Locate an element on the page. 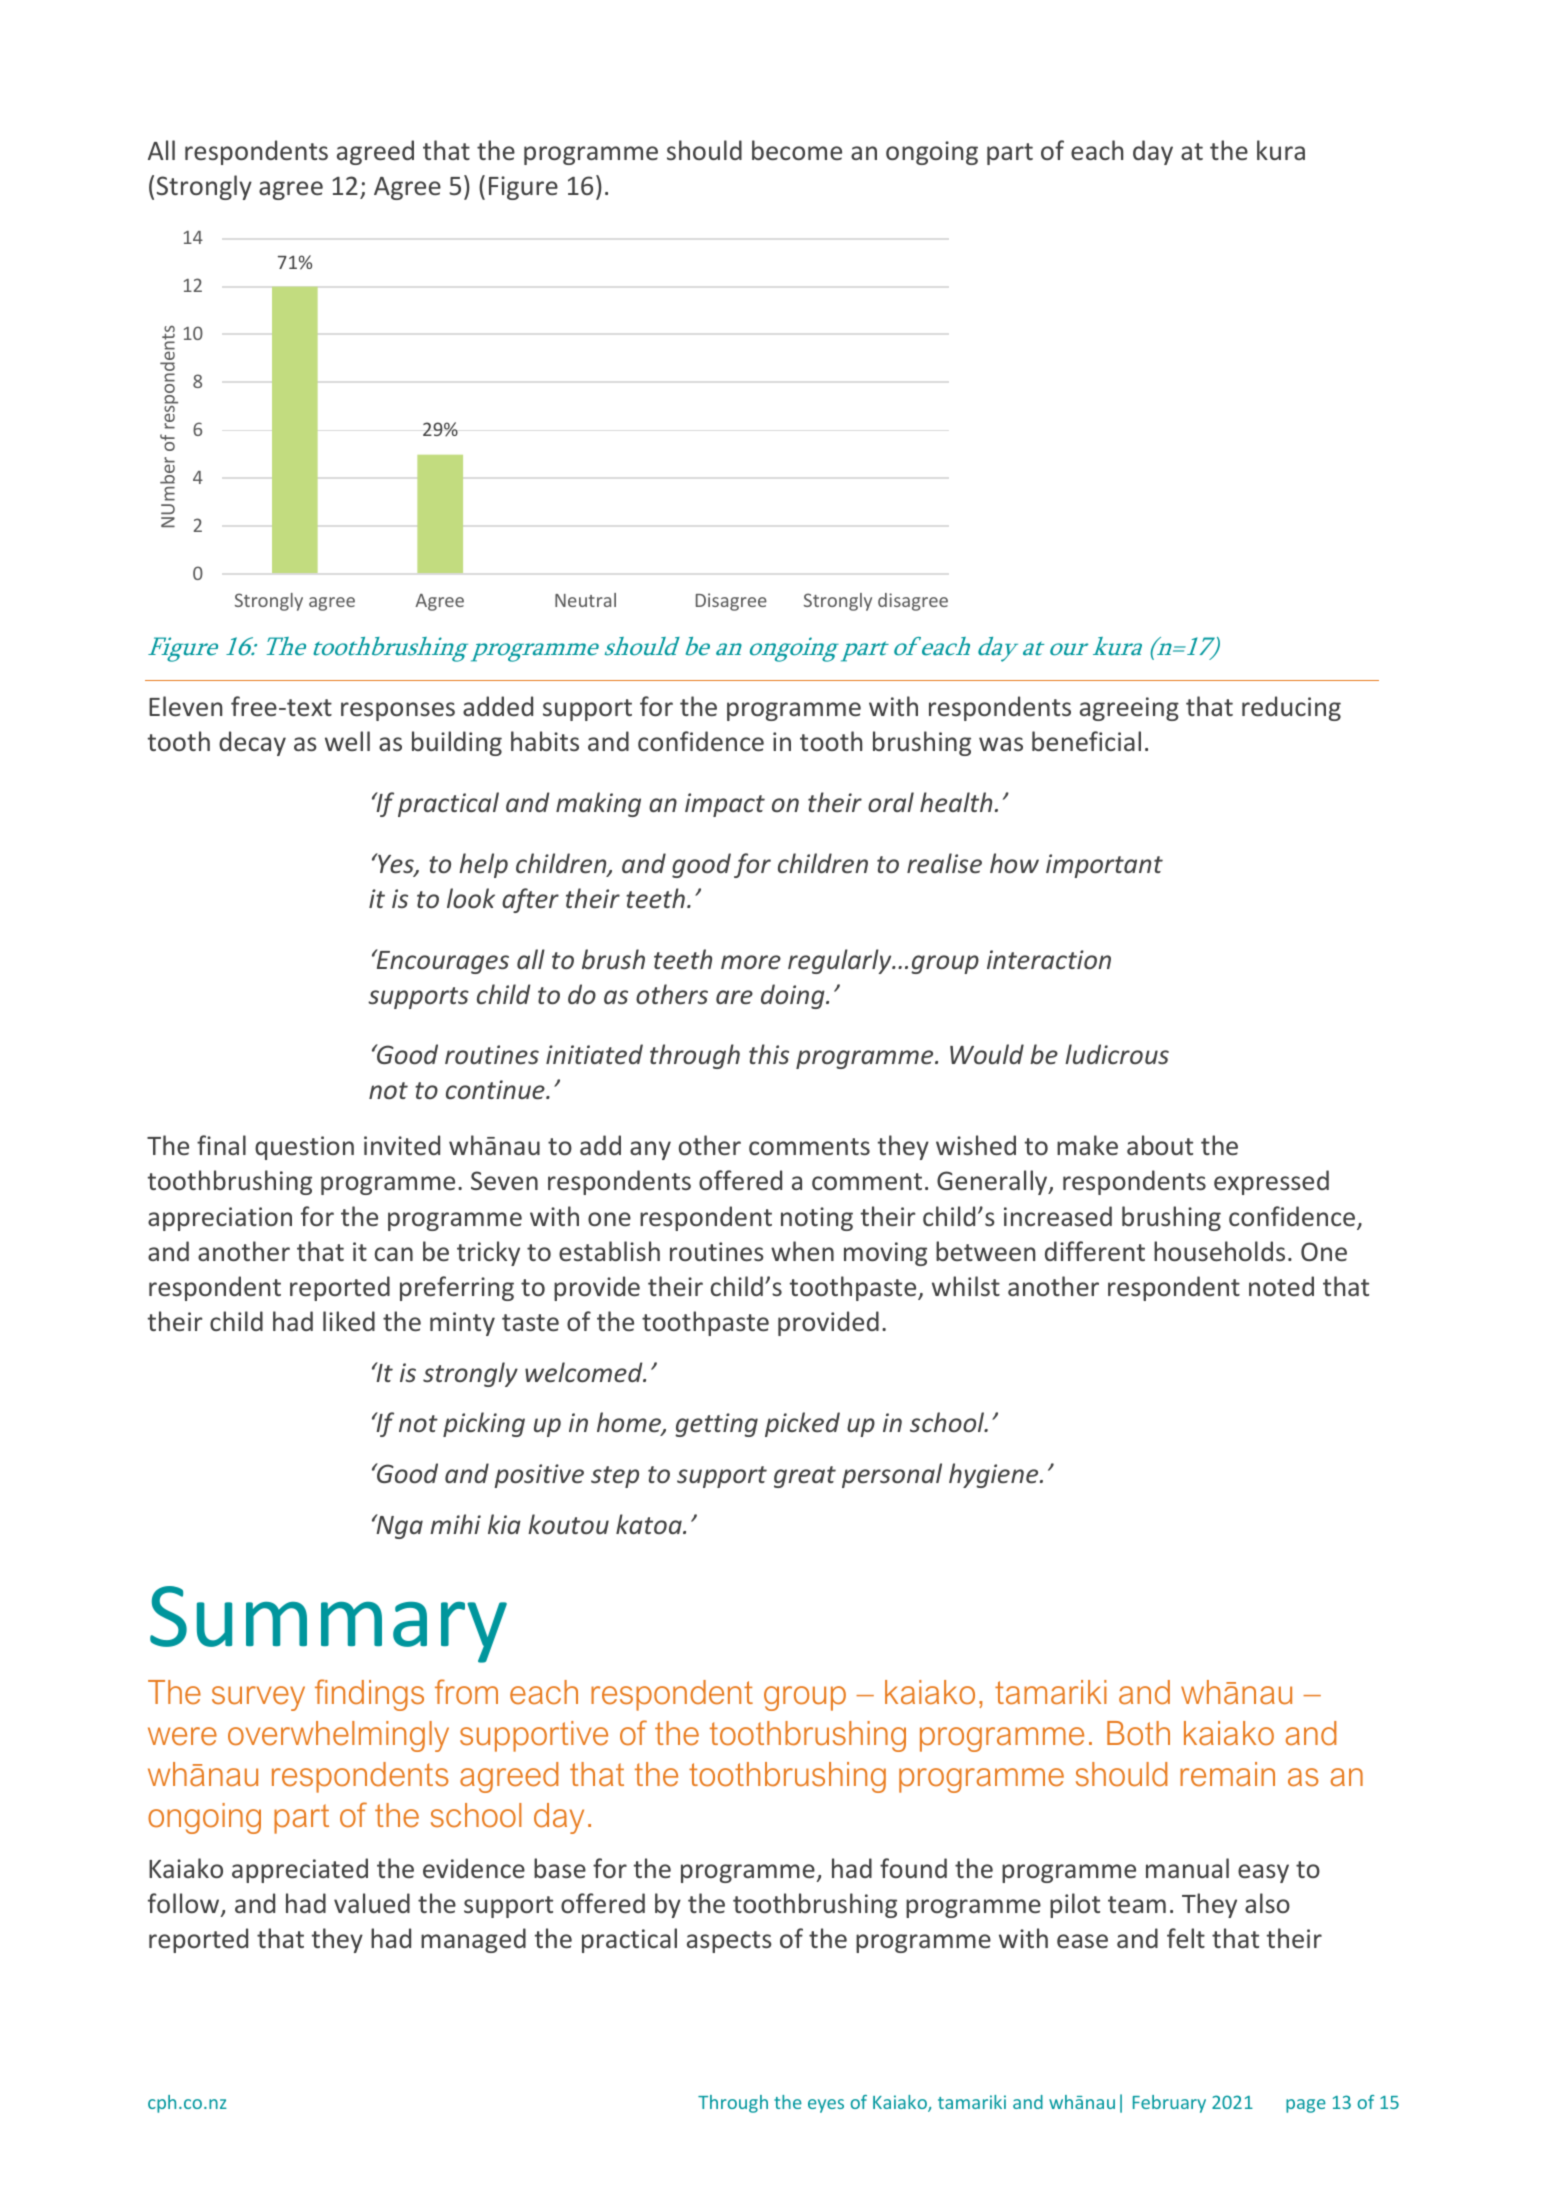  beneficial is located at coordinates (1086, 741).
